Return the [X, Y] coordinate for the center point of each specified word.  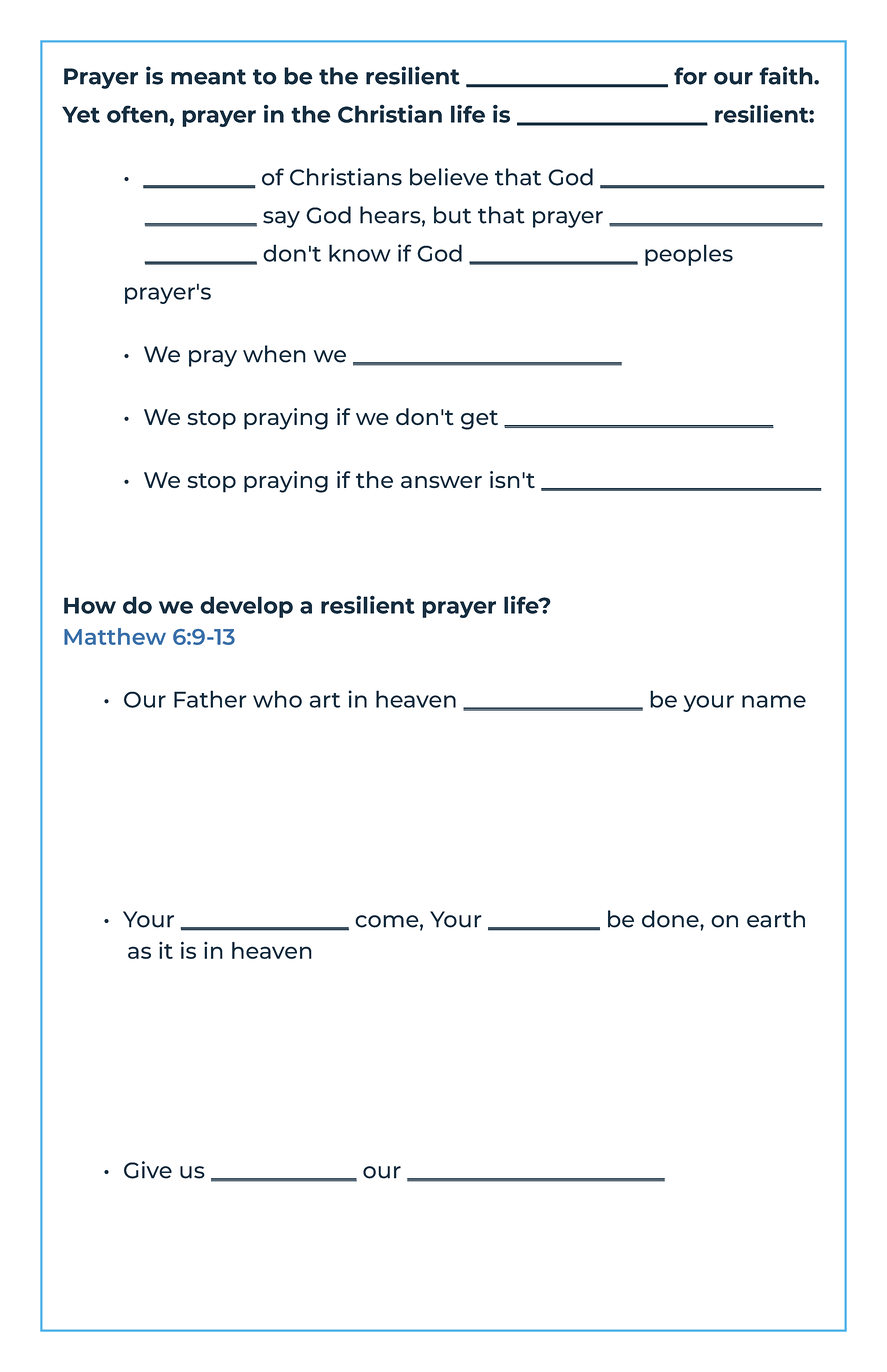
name [774, 701]
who [277, 699]
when [274, 354]
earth [776, 919]
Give [148, 1170]
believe [449, 177]
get [479, 420]
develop [246, 607]
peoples [689, 255]
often [138, 114]
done [671, 919]
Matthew [115, 636]
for [690, 76]
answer [441, 482]
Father [210, 699]
